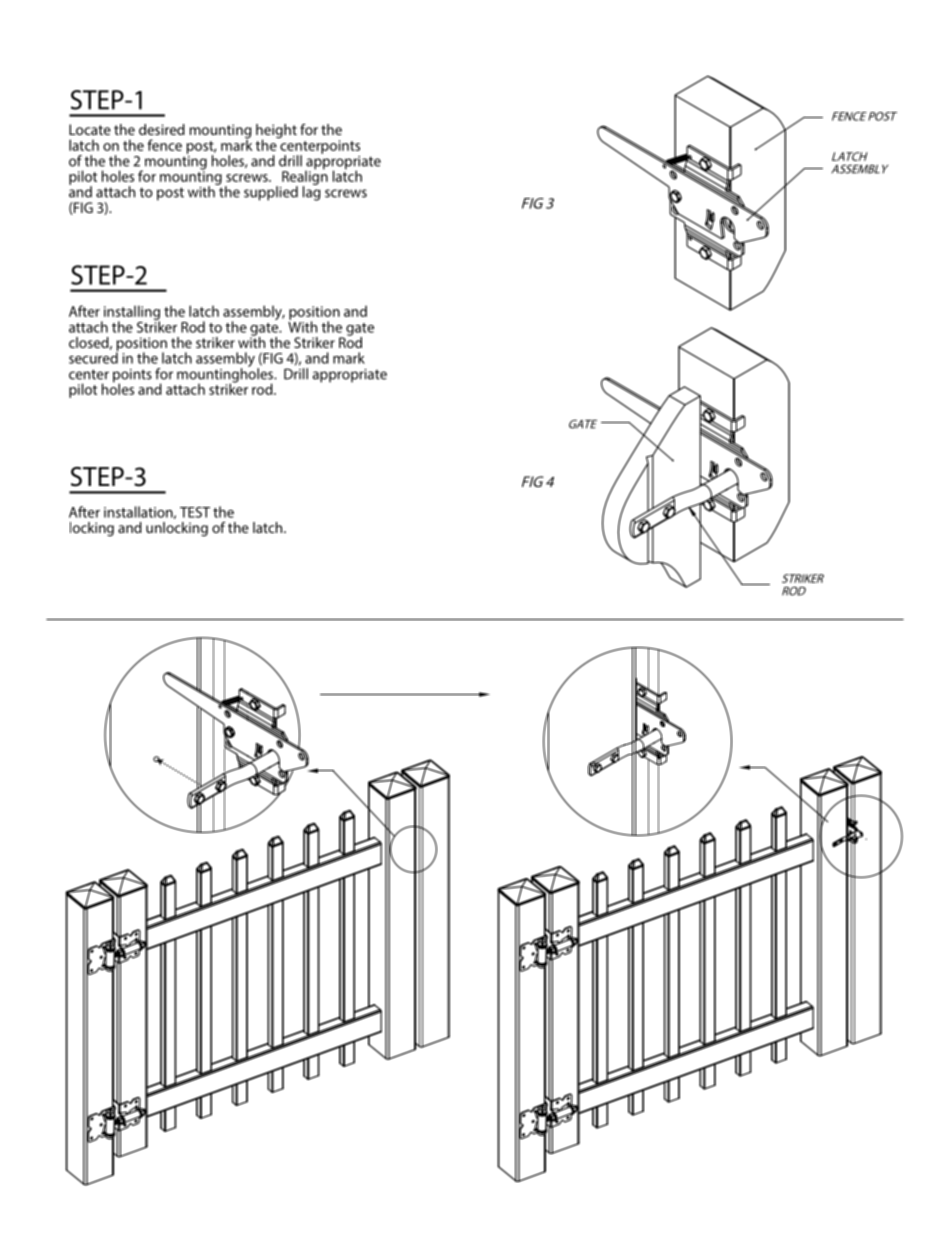 The height and width of the document is (1233, 952). I want to click on supplied, so click(271, 193).
